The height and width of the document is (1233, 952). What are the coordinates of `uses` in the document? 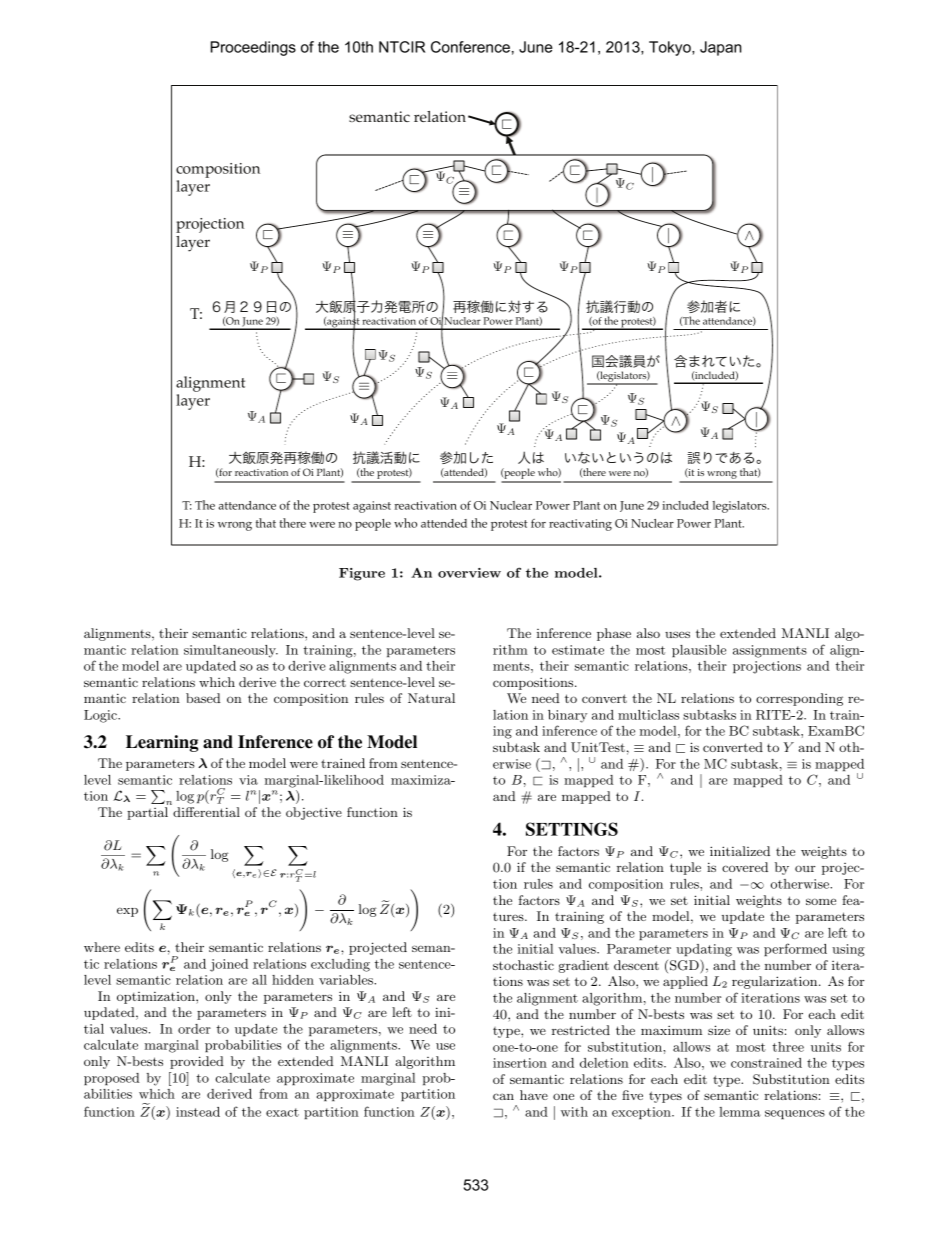 It's located at (677, 634).
